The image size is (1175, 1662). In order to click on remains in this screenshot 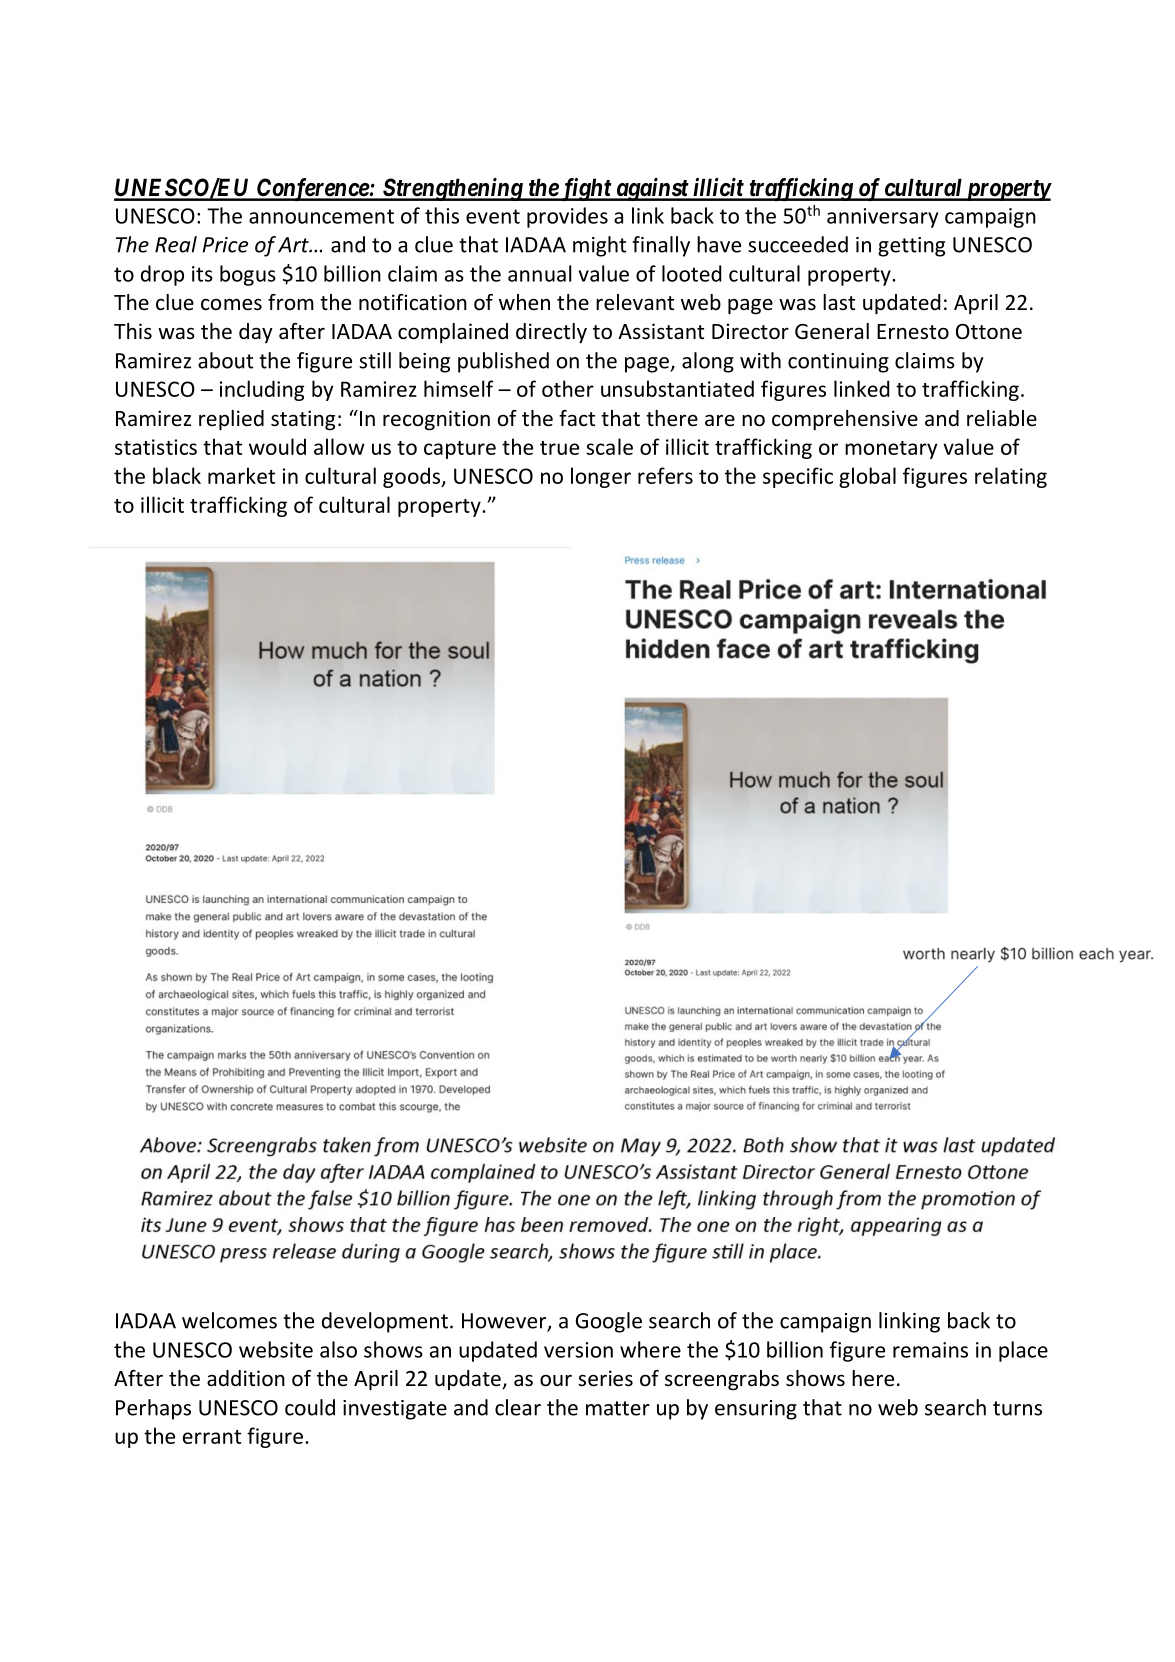, I will do `click(930, 1350)`.
